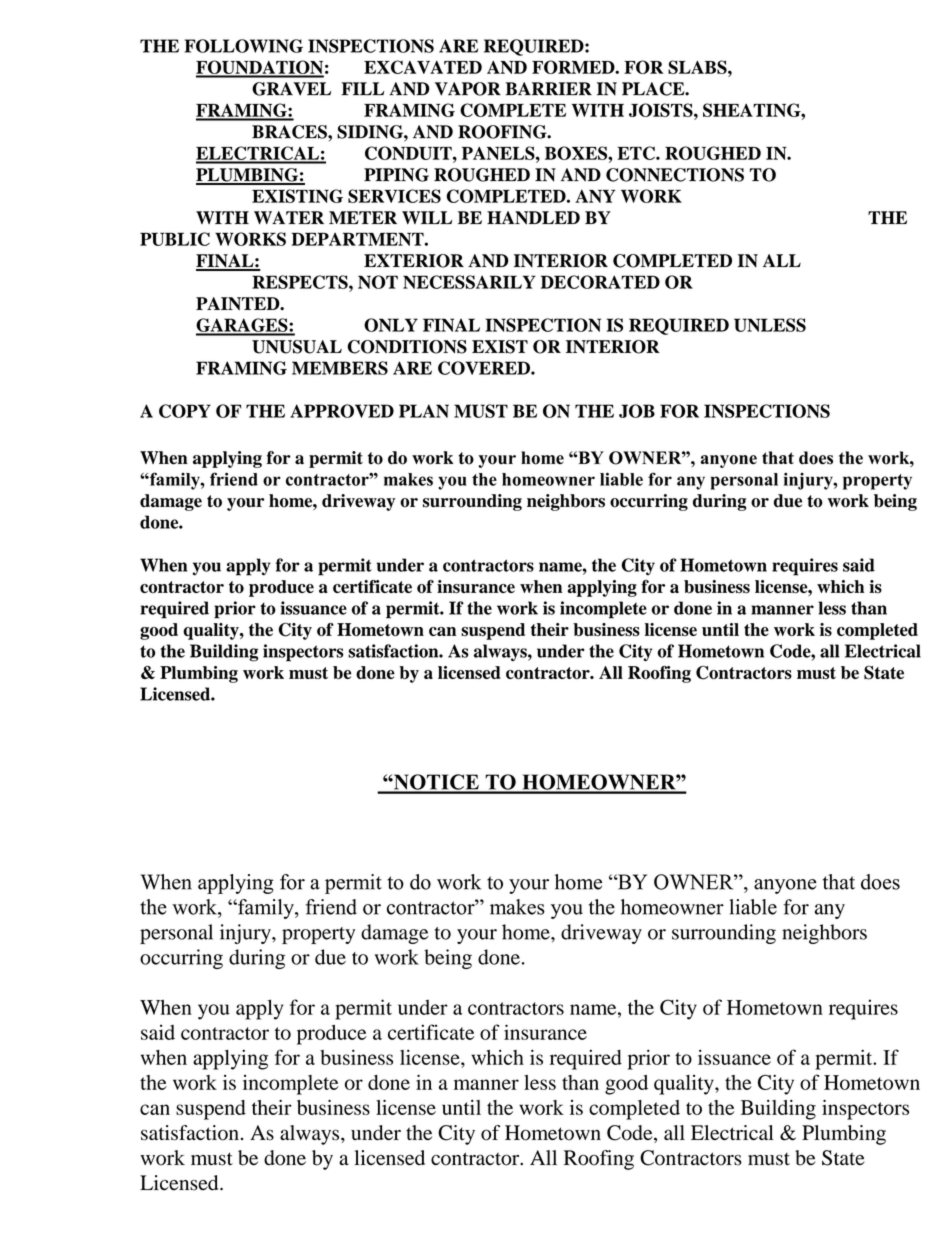 Image resolution: width=952 pixels, height=1233 pixels. I want to click on BARRIER, so click(548, 89).
